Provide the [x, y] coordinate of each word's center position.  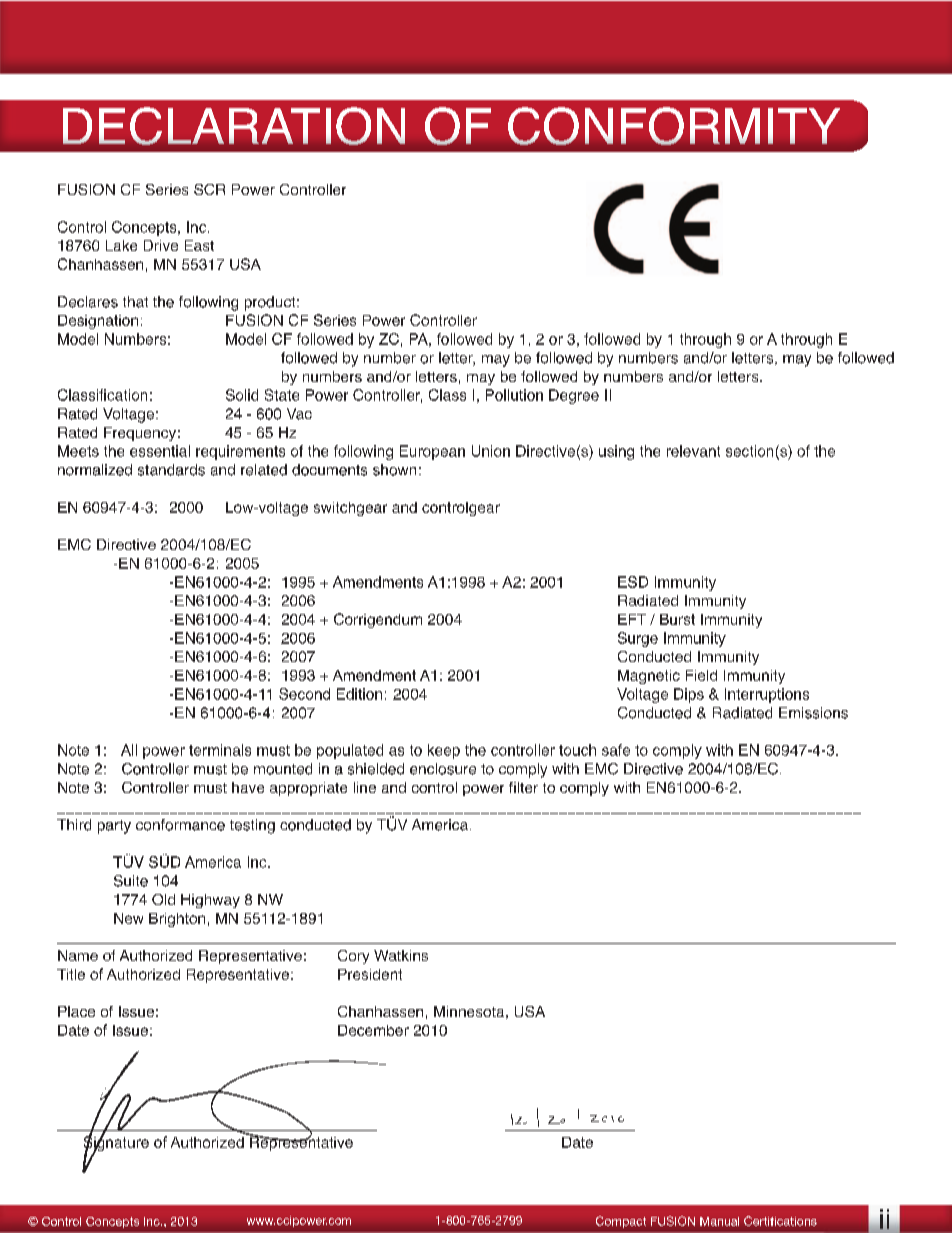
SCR [209, 189]
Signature [116, 1144]
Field [701, 675]
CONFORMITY [674, 126]
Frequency [140, 434]
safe [616, 750]
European [432, 452]
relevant [693, 451]
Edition [359, 694]
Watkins [401, 955]
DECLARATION [234, 126]
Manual [719, 1221]
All [129, 750]
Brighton [177, 920]
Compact [621, 1222]
